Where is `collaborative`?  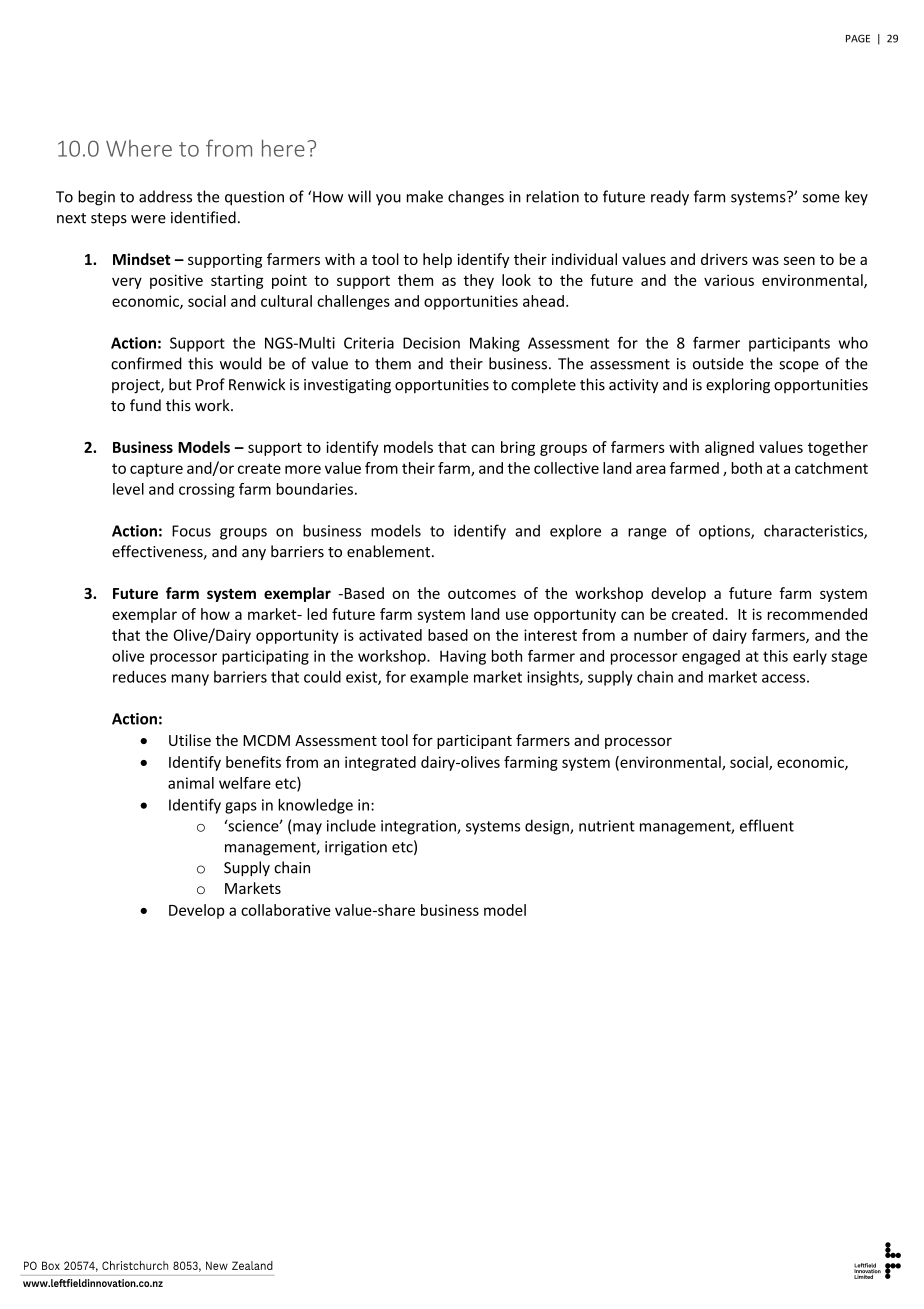
collaborative is located at coordinates (286, 910).
